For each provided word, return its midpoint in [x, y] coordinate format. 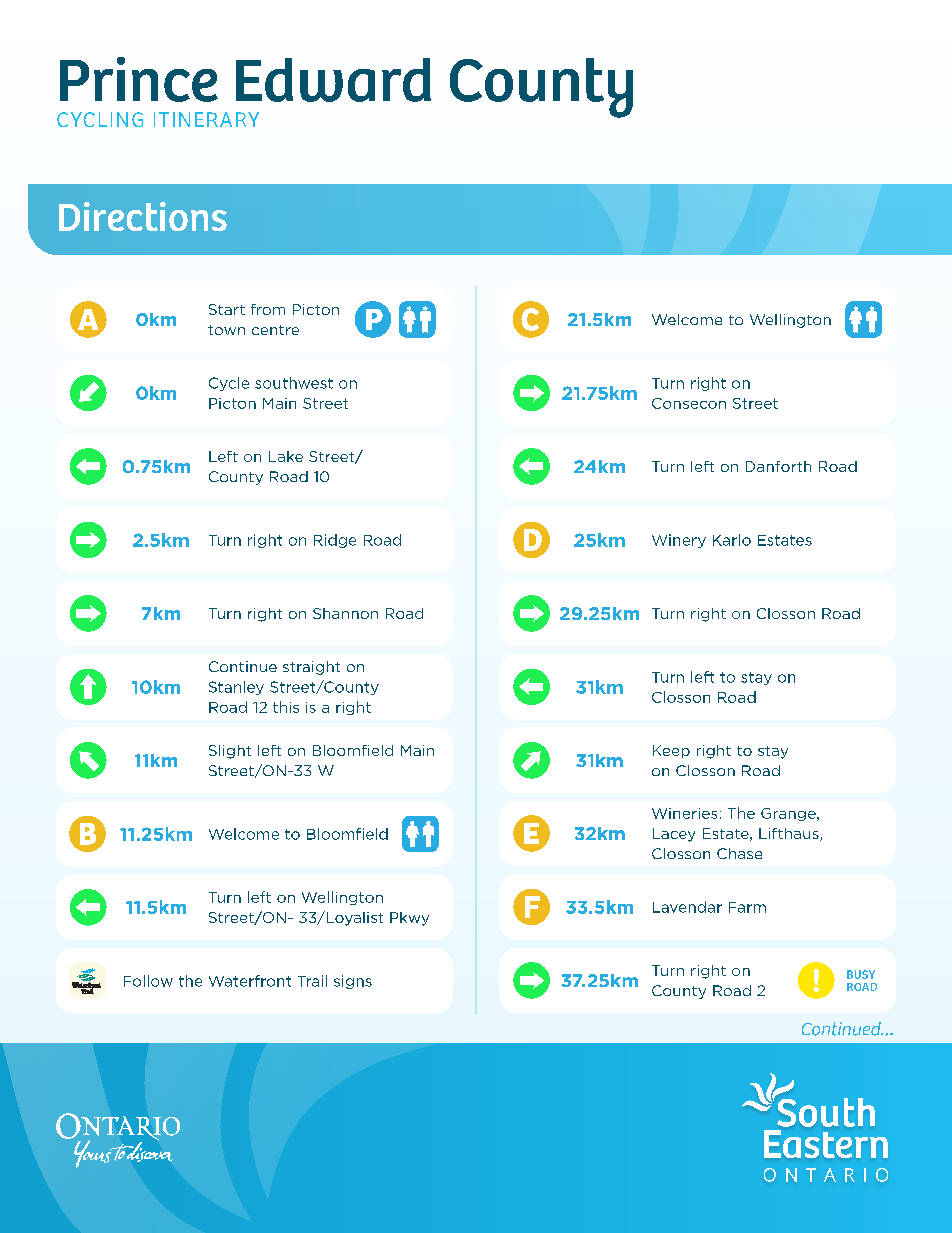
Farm [747, 907]
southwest [294, 383]
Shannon [345, 613]
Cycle [229, 384]
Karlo [732, 540]
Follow [148, 981]
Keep [671, 751]
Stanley [236, 688]
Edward [333, 80]
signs [353, 982]
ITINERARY [206, 119]
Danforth [778, 466]
